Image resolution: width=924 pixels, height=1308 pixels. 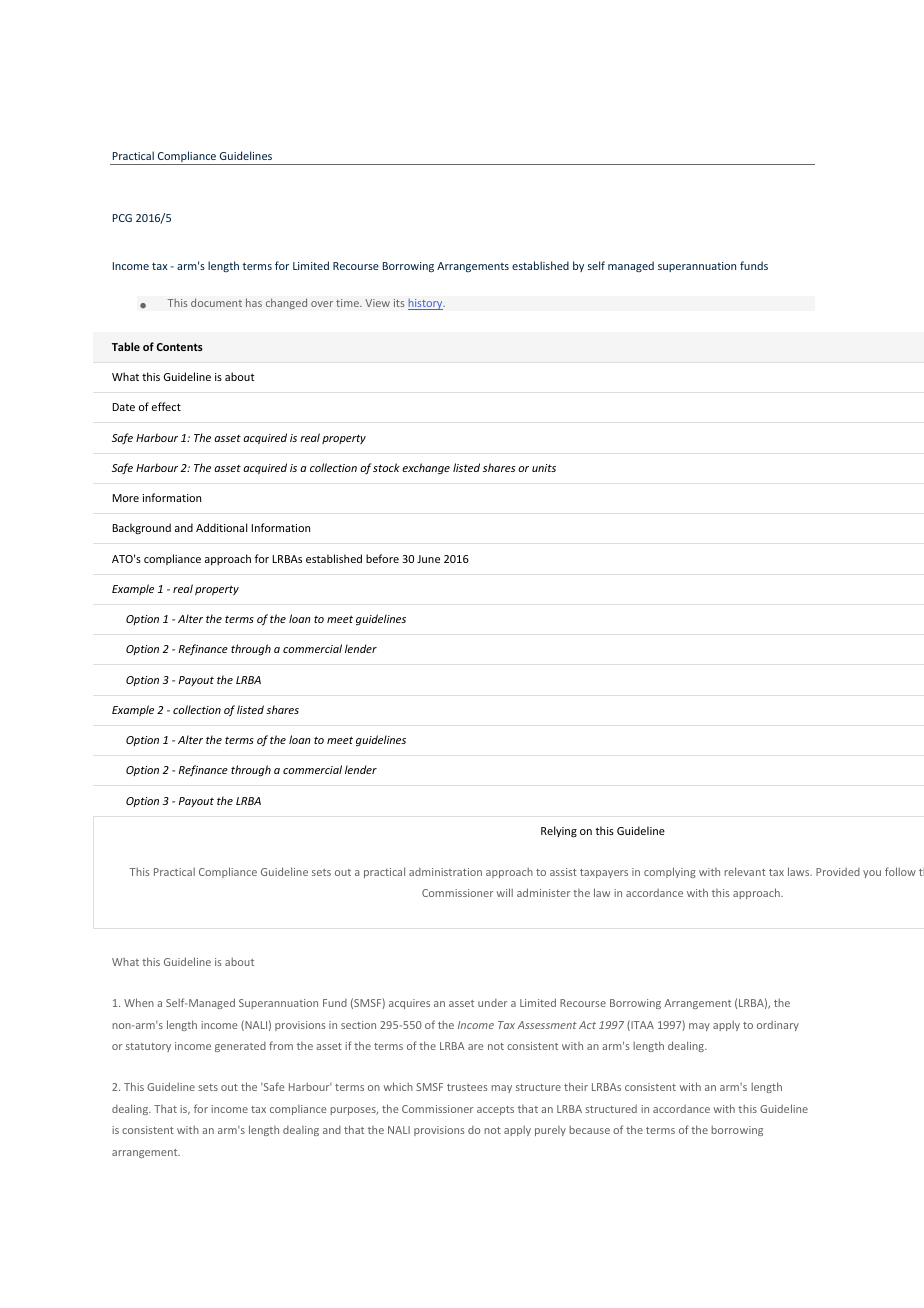 I want to click on history, so click(x=426, y=304).
